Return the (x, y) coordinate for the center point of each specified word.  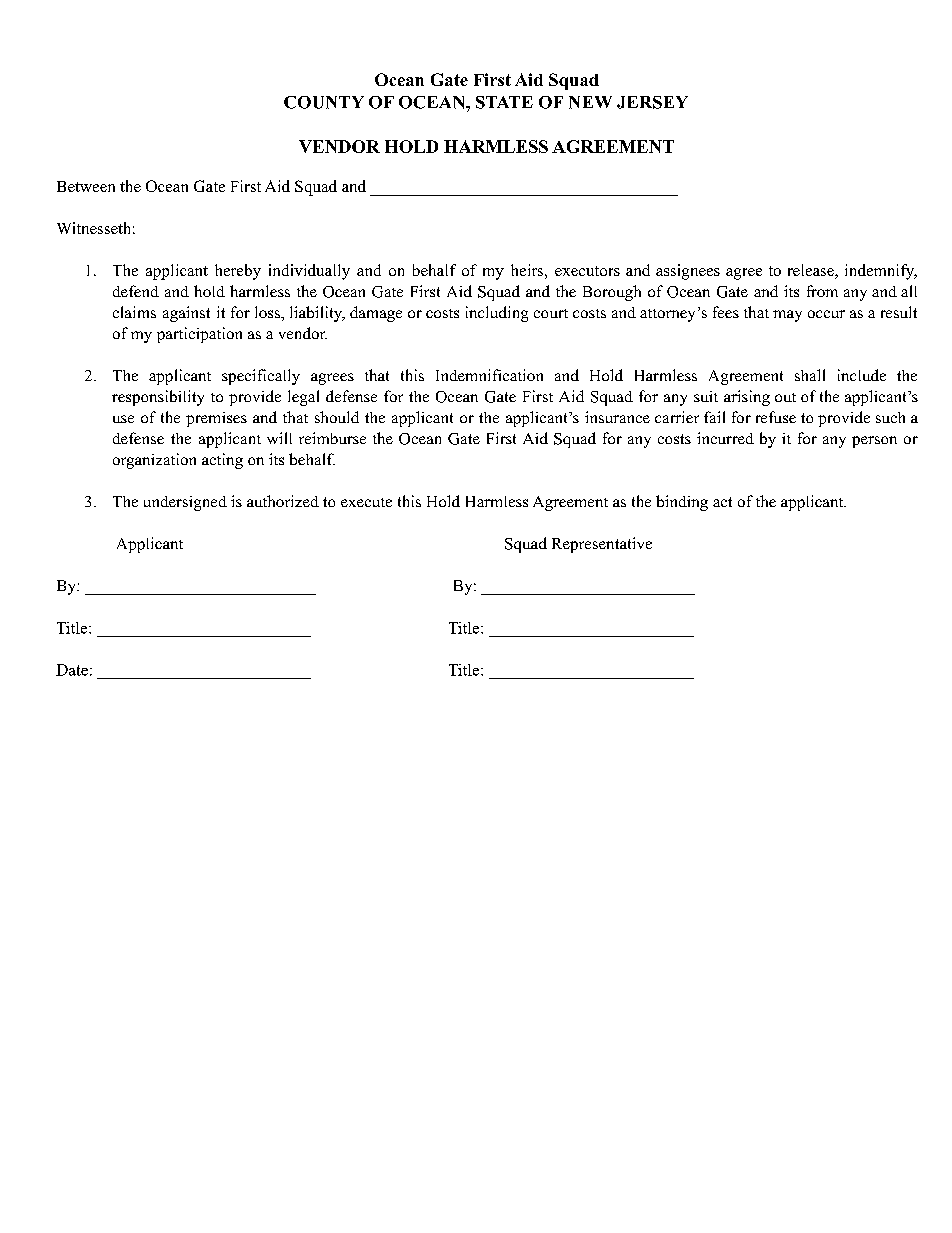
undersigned (185, 503)
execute (366, 502)
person (874, 442)
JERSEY (652, 102)
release (812, 271)
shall (810, 375)
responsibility (158, 398)
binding (682, 503)
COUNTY (324, 102)
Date (72, 670)
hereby (238, 272)
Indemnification (489, 375)
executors (587, 271)
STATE (504, 102)
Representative (602, 545)
